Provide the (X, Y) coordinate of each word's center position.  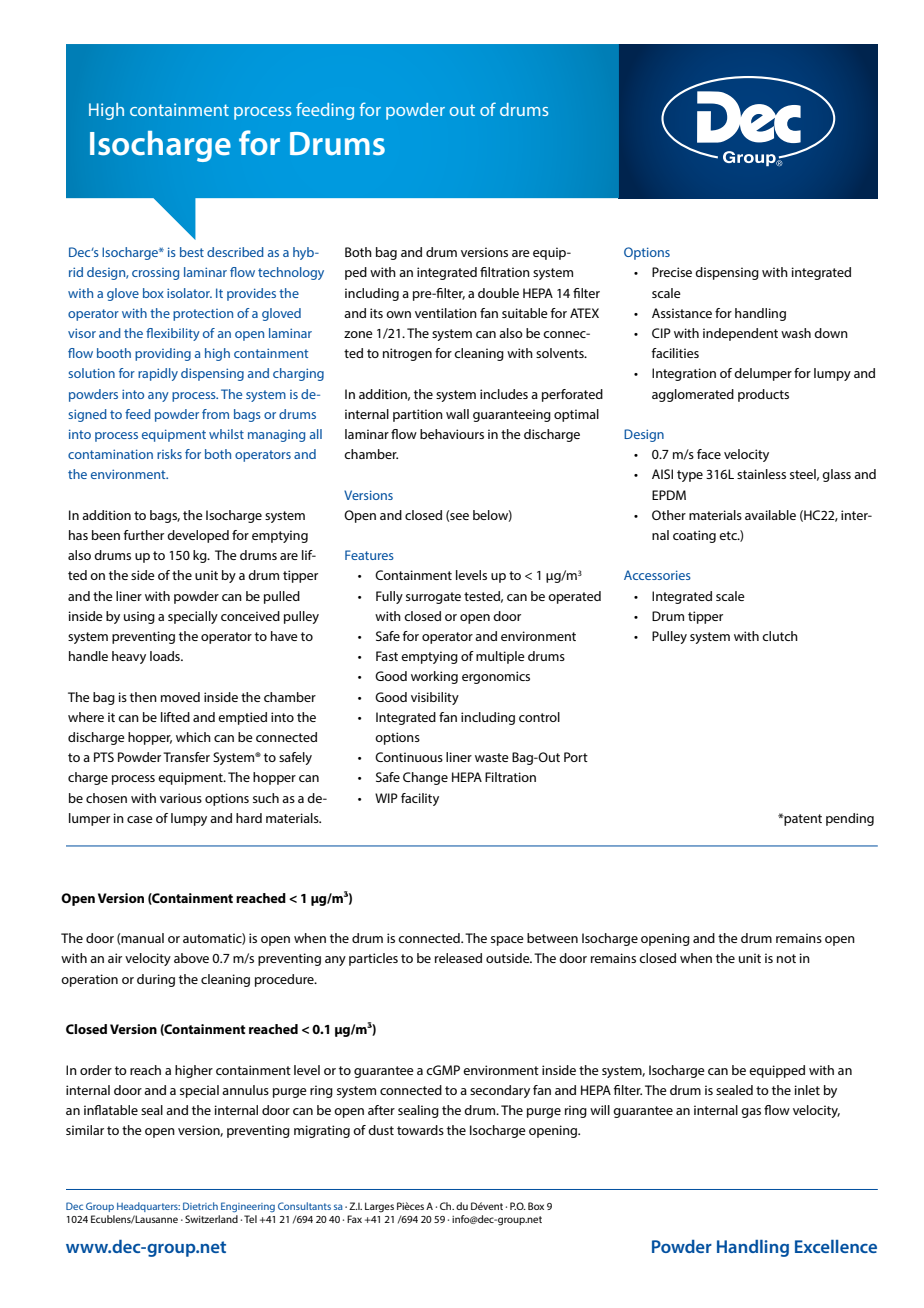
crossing (155, 274)
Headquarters (148, 1207)
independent (740, 334)
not (786, 958)
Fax (354, 1219)
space (507, 941)
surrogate (433, 598)
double (498, 293)
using (139, 617)
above (191, 958)
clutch (780, 636)
